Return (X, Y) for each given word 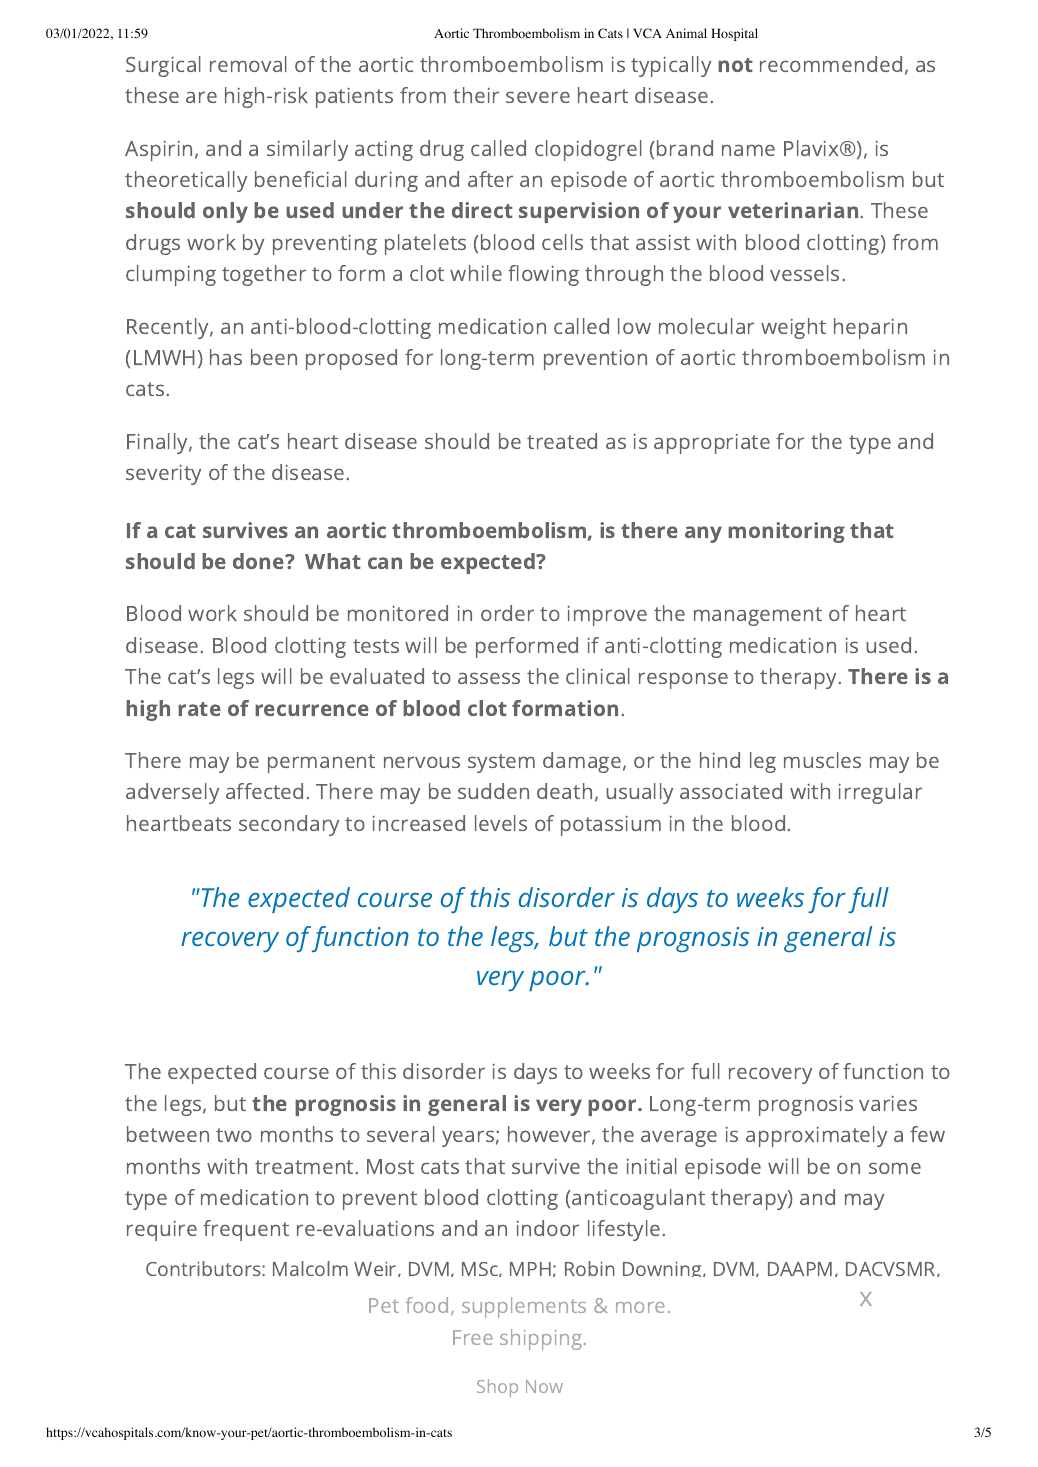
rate (199, 709)
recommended (831, 64)
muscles (822, 760)
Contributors (204, 1268)
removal (248, 64)
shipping (542, 1339)
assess (489, 678)
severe (538, 97)
